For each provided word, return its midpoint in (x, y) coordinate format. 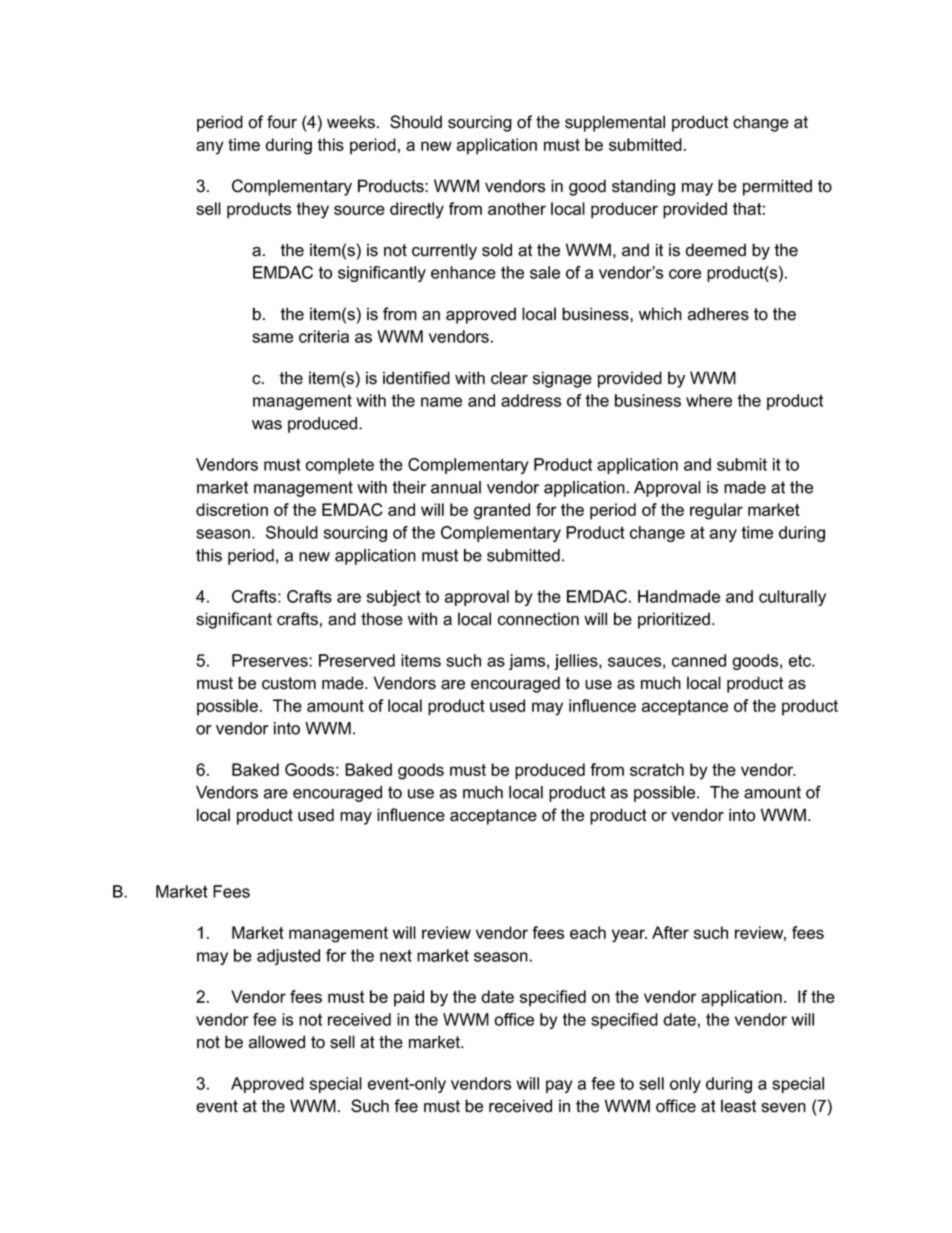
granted (502, 511)
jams (528, 662)
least (738, 1106)
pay (559, 1086)
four (282, 122)
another (517, 208)
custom (289, 683)
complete (340, 466)
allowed (277, 1042)
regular (716, 511)
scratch (657, 769)
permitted (777, 187)
